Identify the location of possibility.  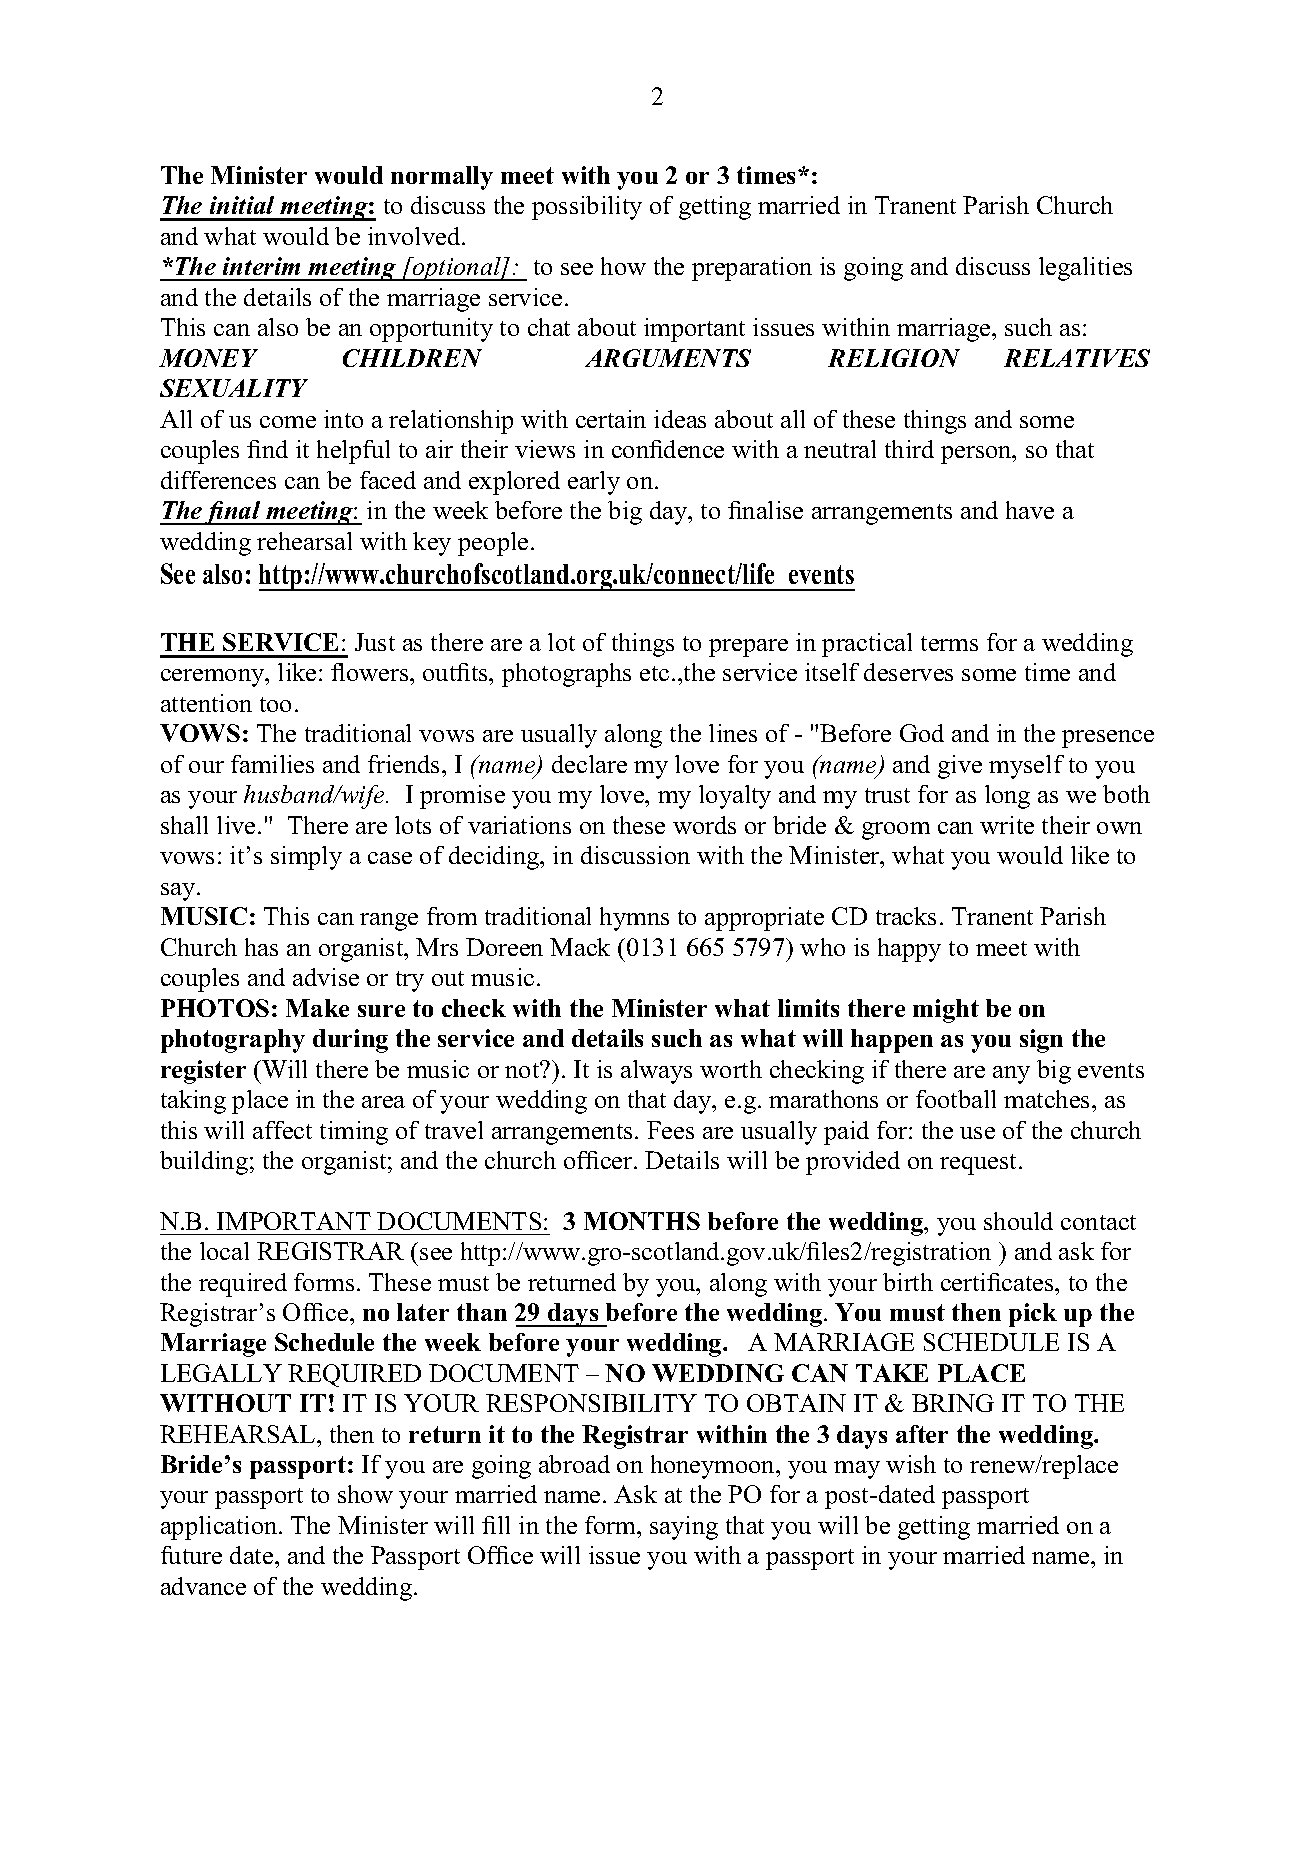
(587, 208).
